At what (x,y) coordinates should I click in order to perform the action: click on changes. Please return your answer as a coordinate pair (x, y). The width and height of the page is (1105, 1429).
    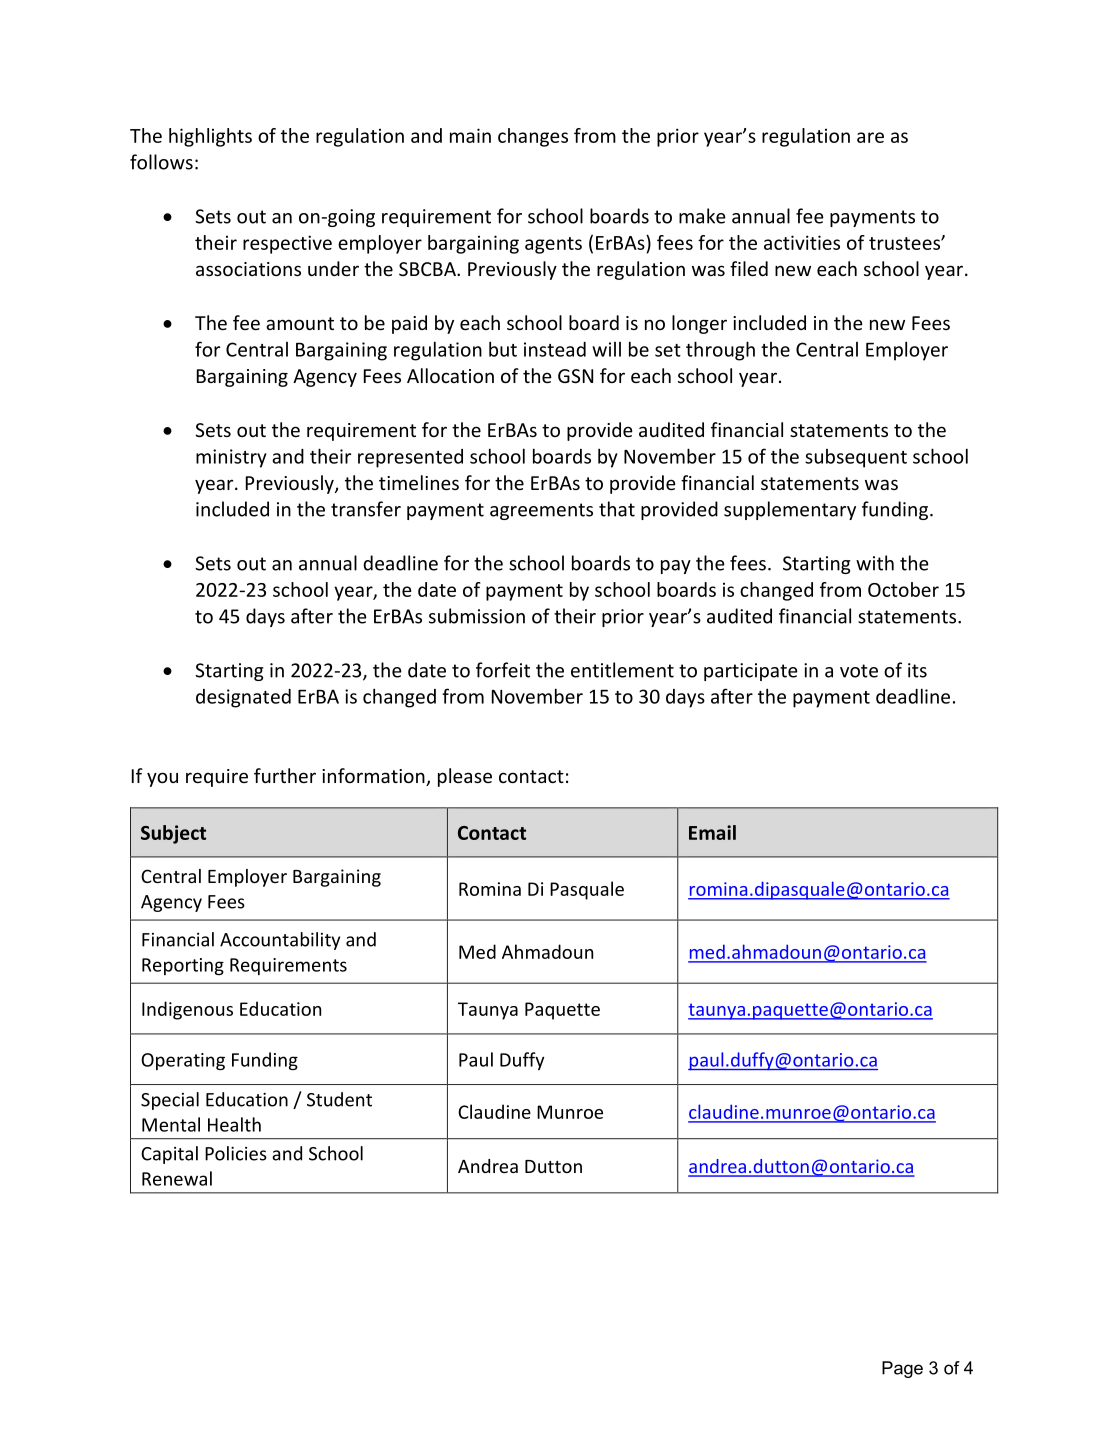
    Looking at the image, I should click on (533, 137).
